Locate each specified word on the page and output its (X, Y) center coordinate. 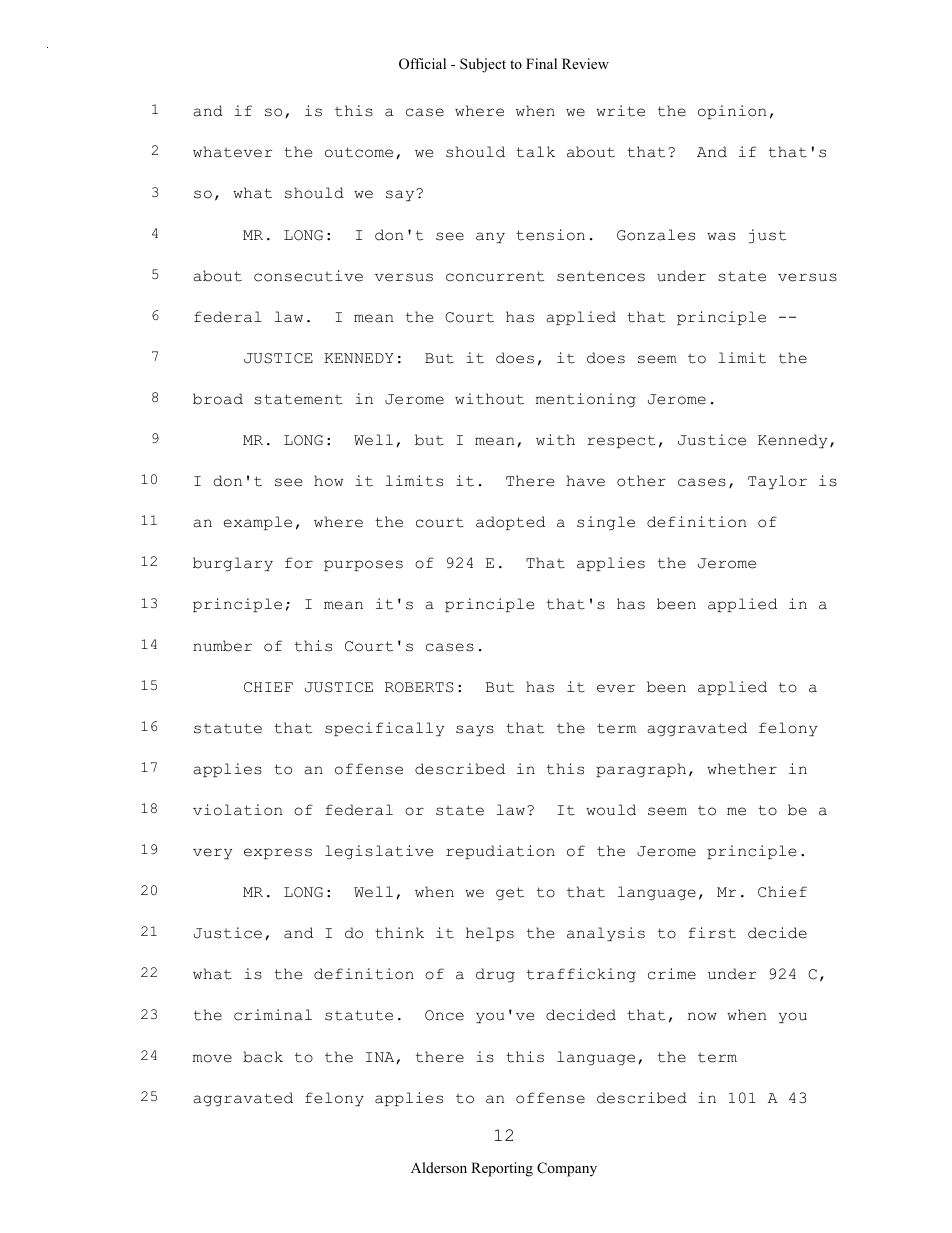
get (510, 893)
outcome (359, 152)
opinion (732, 112)
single (606, 523)
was (721, 236)
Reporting (502, 1169)
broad (218, 399)
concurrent (495, 276)
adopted (510, 523)
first (712, 933)
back (263, 1057)
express (278, 853)
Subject (483, 65)
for (299, 563)
